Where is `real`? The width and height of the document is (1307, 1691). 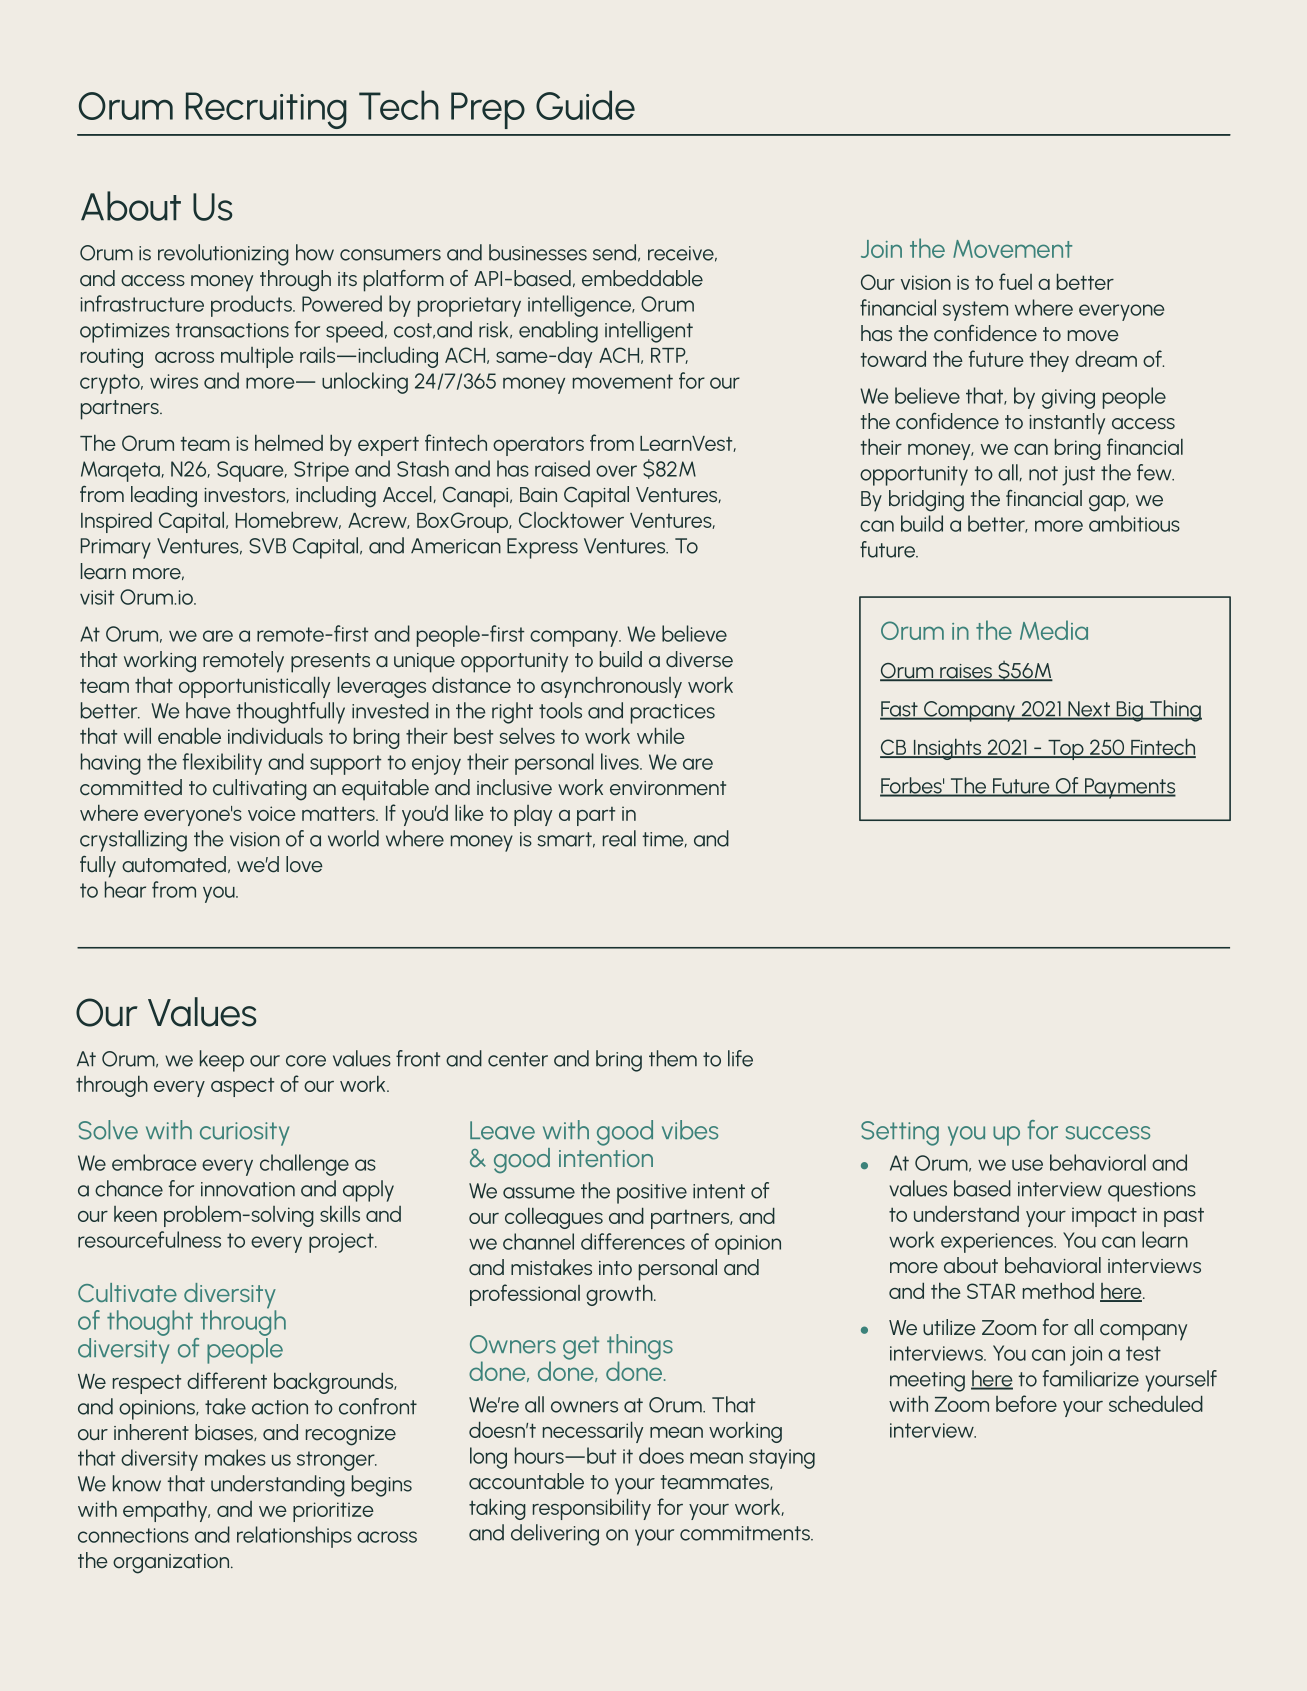 real is located at coordinates (619, 838).
